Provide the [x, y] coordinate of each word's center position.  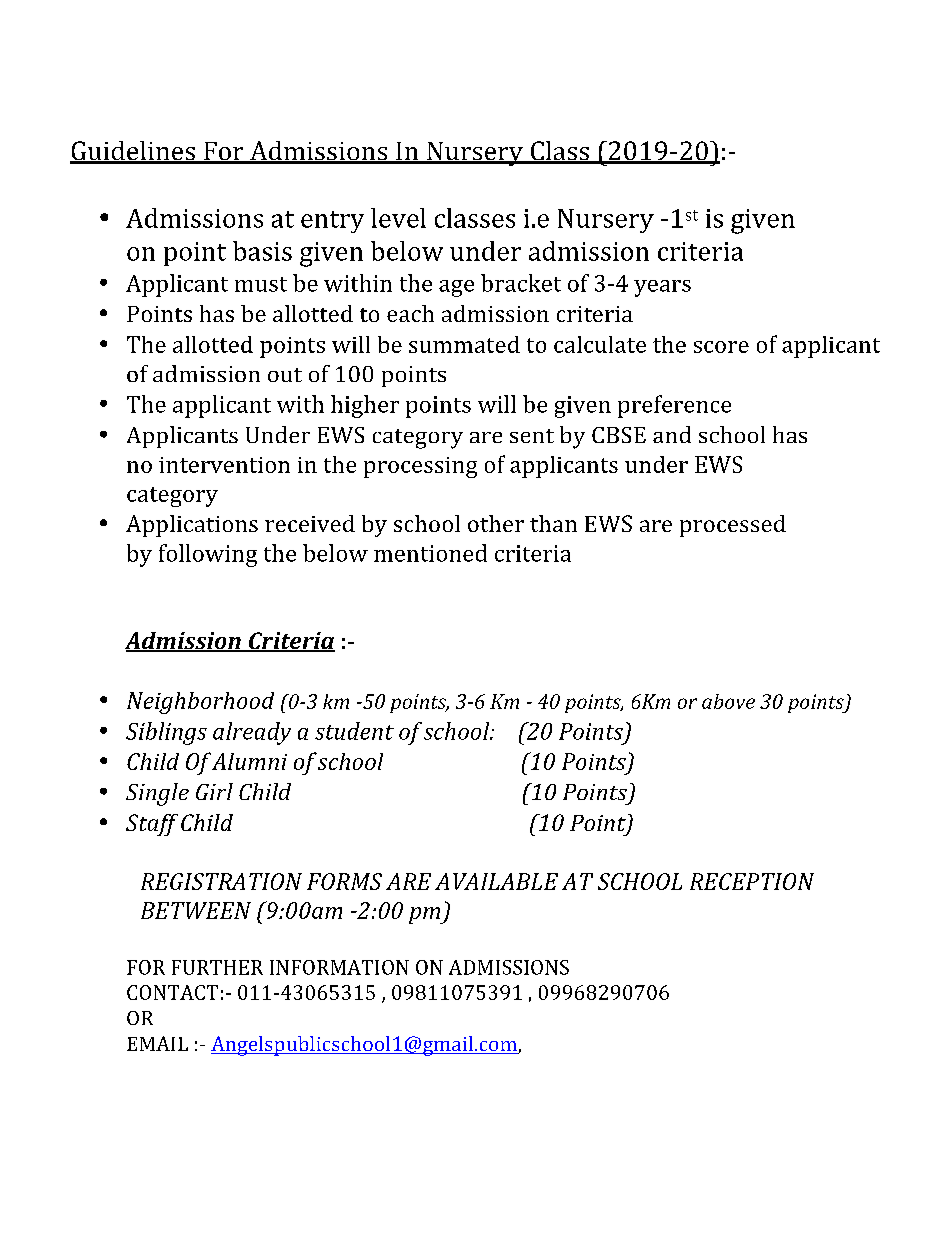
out [285, 375]
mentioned [430, 553]
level [398, 218]
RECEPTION [752, 881]
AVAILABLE [496, 881]
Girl [214, 791]
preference [674, 406]
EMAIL [157, 1043]
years [662, 288]
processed [733, 526]
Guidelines [133, 152]
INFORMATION [339, 967]
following [208, 555]
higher [365, 406]
